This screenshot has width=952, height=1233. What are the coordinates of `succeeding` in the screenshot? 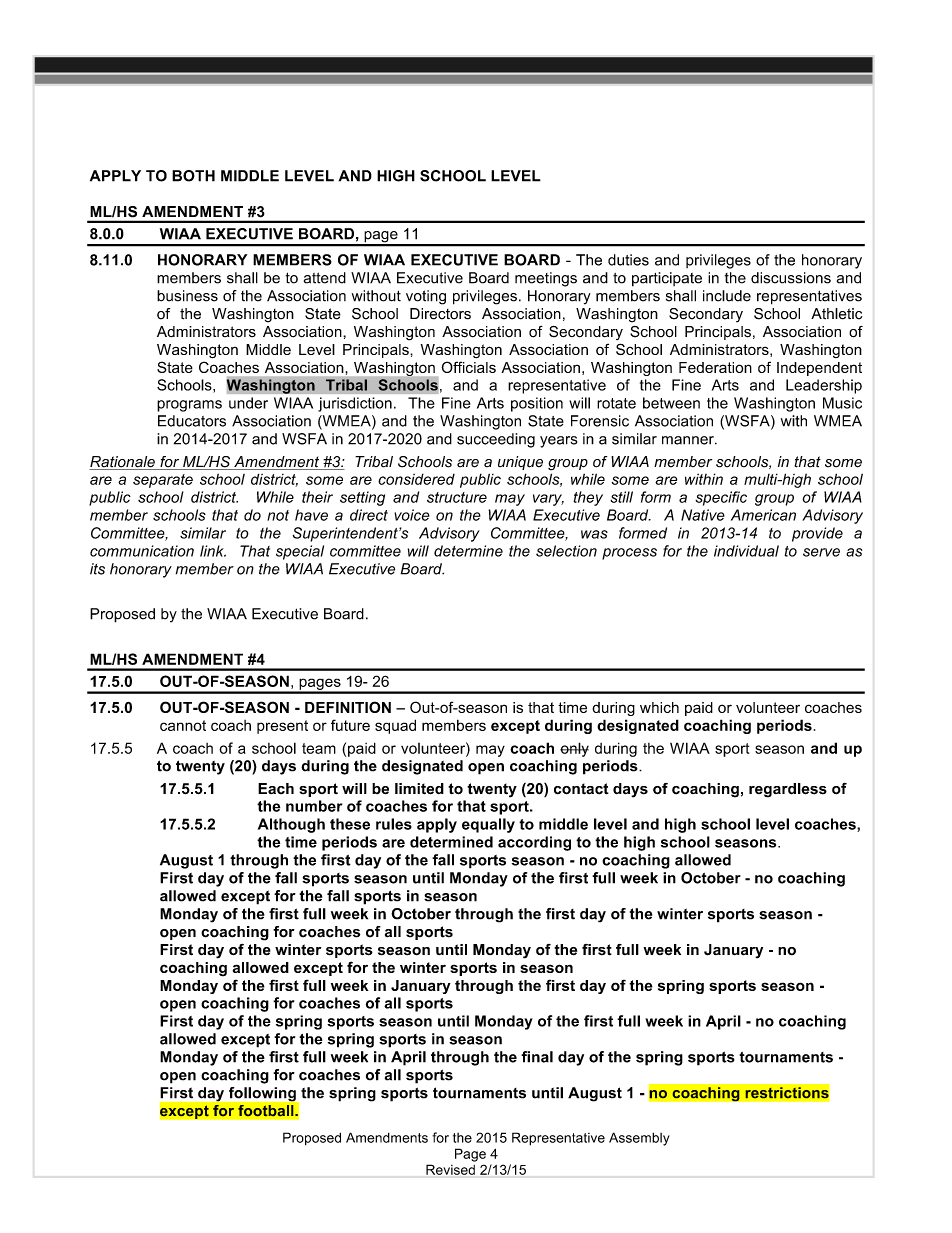 It's located at (496, 440).
